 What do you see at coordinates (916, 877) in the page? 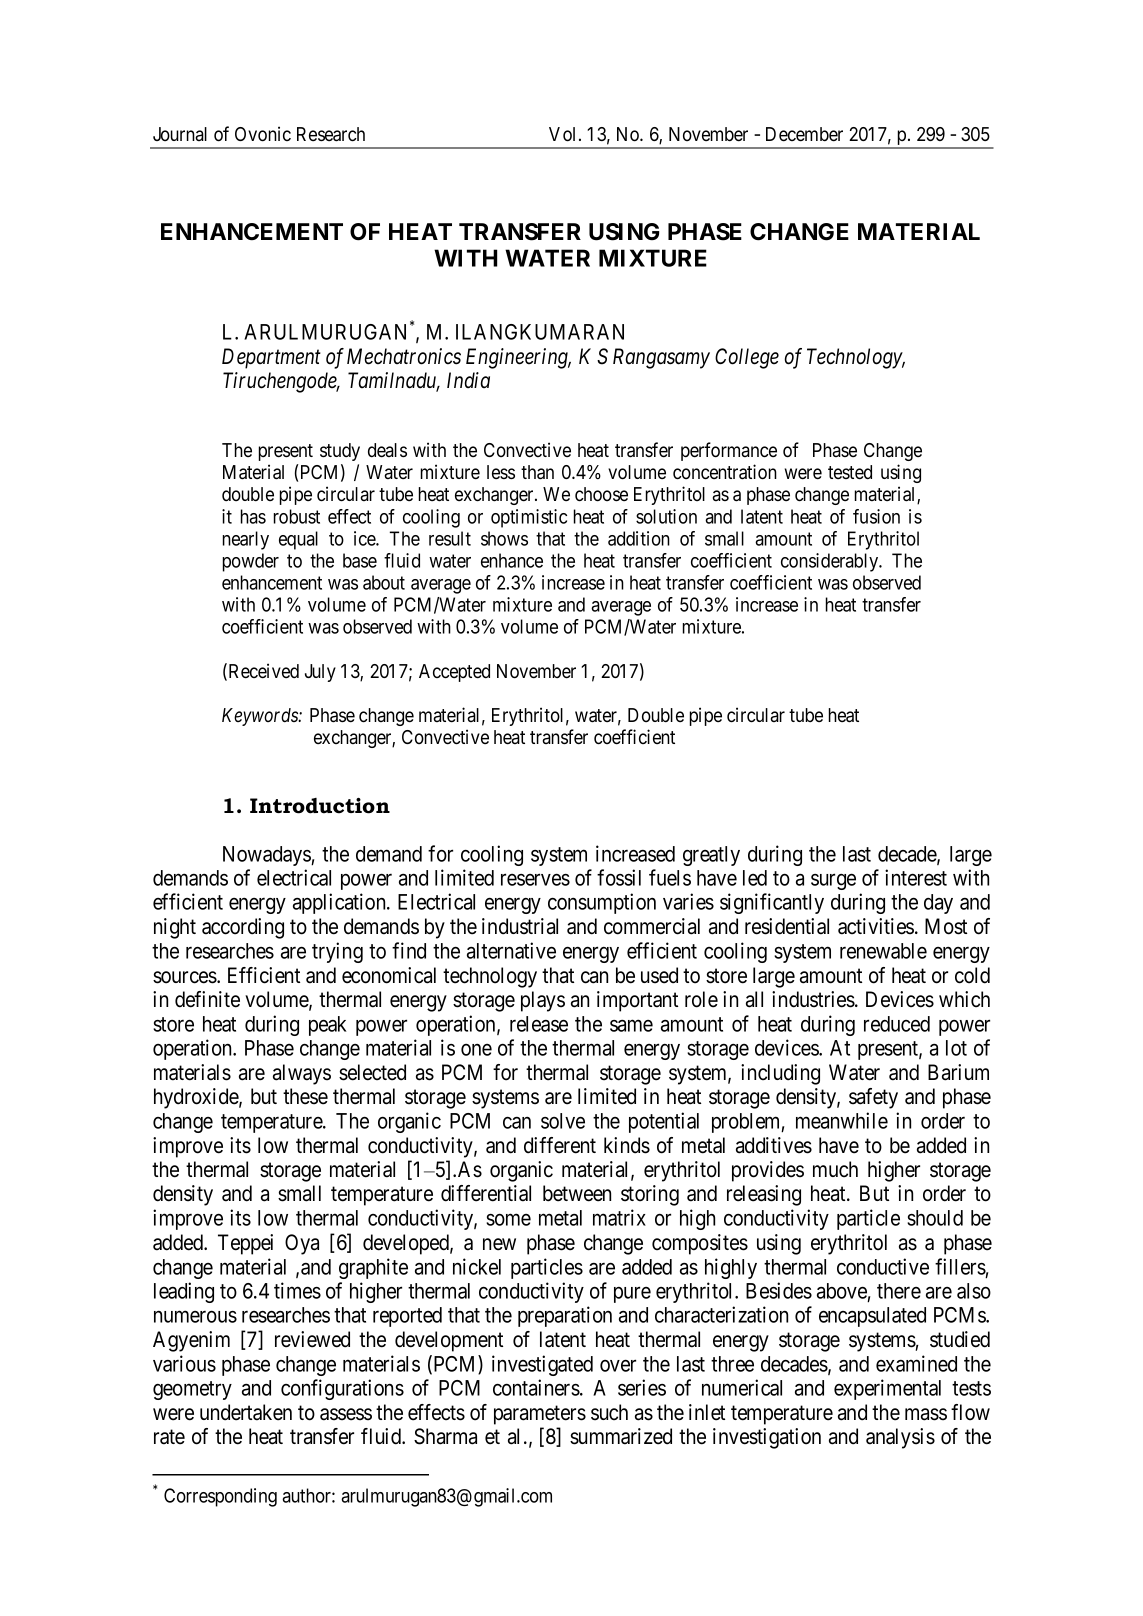
I see `interest` at bounding box center [916, 877].
